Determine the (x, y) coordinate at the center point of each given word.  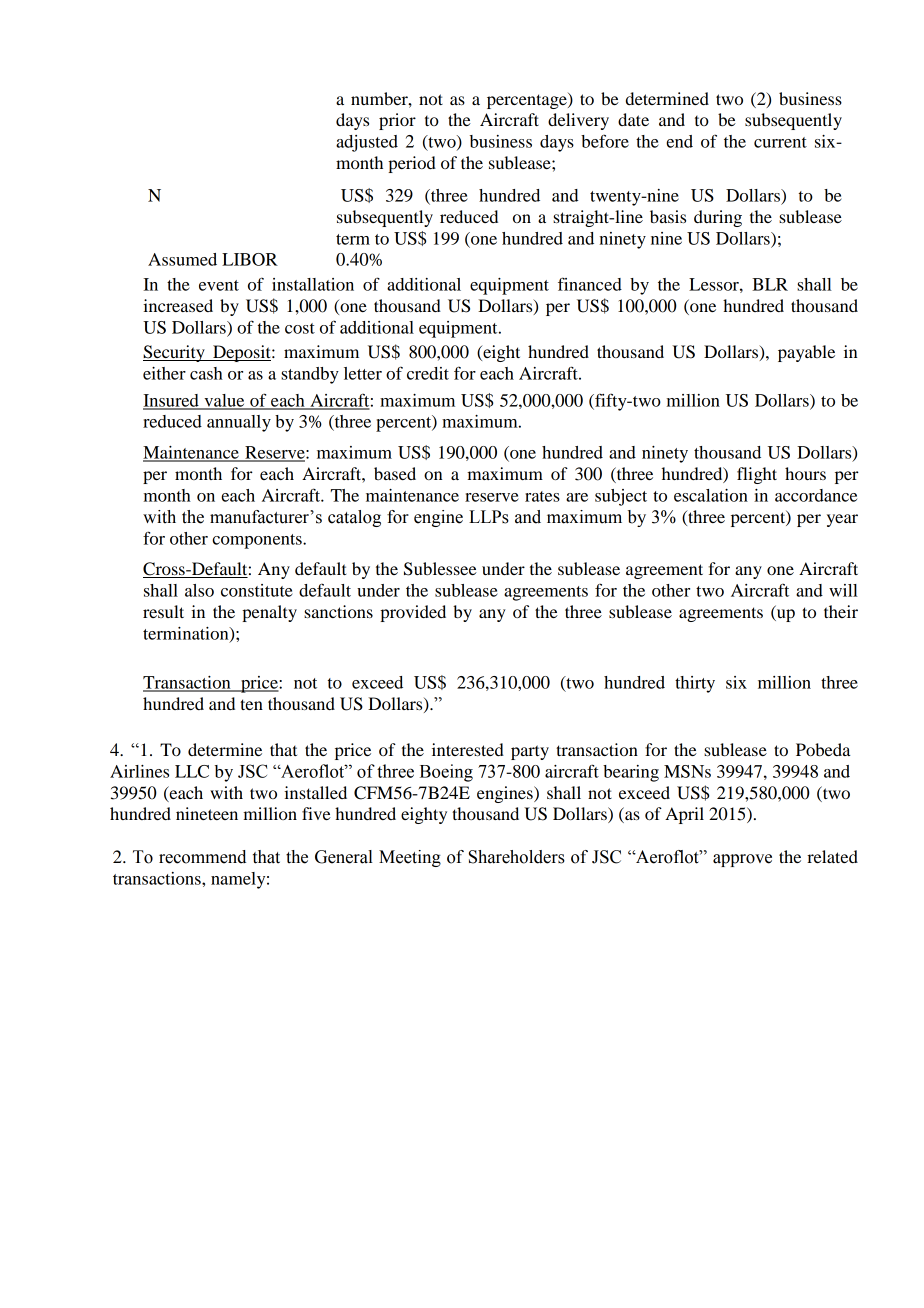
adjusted (367, 143)
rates (542, 496)
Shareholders (517, 857)
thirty (695, 684)
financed (590, 284)
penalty (269, 613)
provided (413, 613)
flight (757, 475)
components (258, 541)
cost (300, 328)
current (780, 142)
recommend (202, 857)
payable (806, 353)
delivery (578, 121)
